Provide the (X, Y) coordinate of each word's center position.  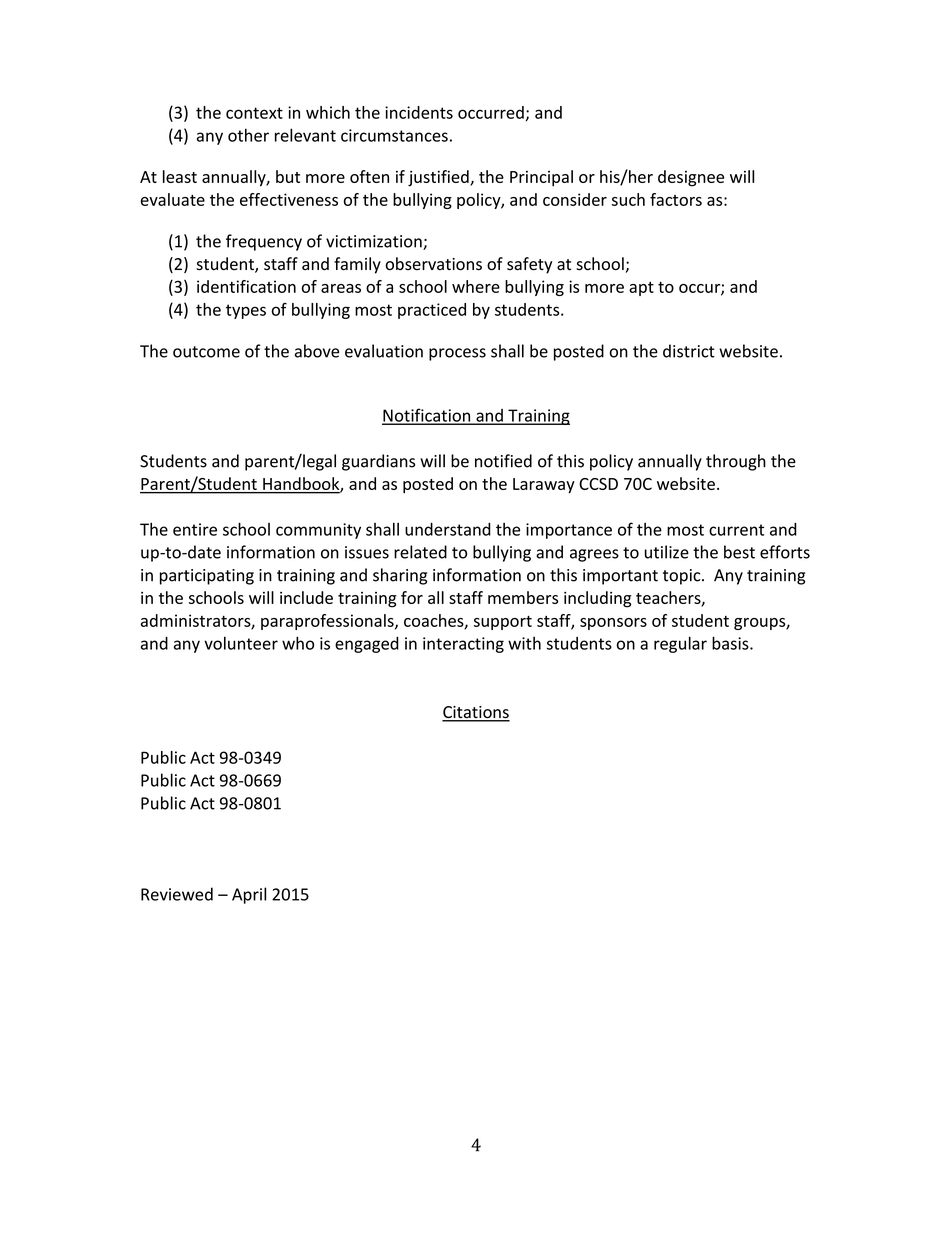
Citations (476, 713)
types (246, 311)
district (689, 351)
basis (731, 643)
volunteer (241, 643)
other (248, 135)
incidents (419, 112)
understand (448, 529)
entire (195, 529)
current (736, 530)
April (249, 895)
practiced (432, 311)
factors (676, 199)
